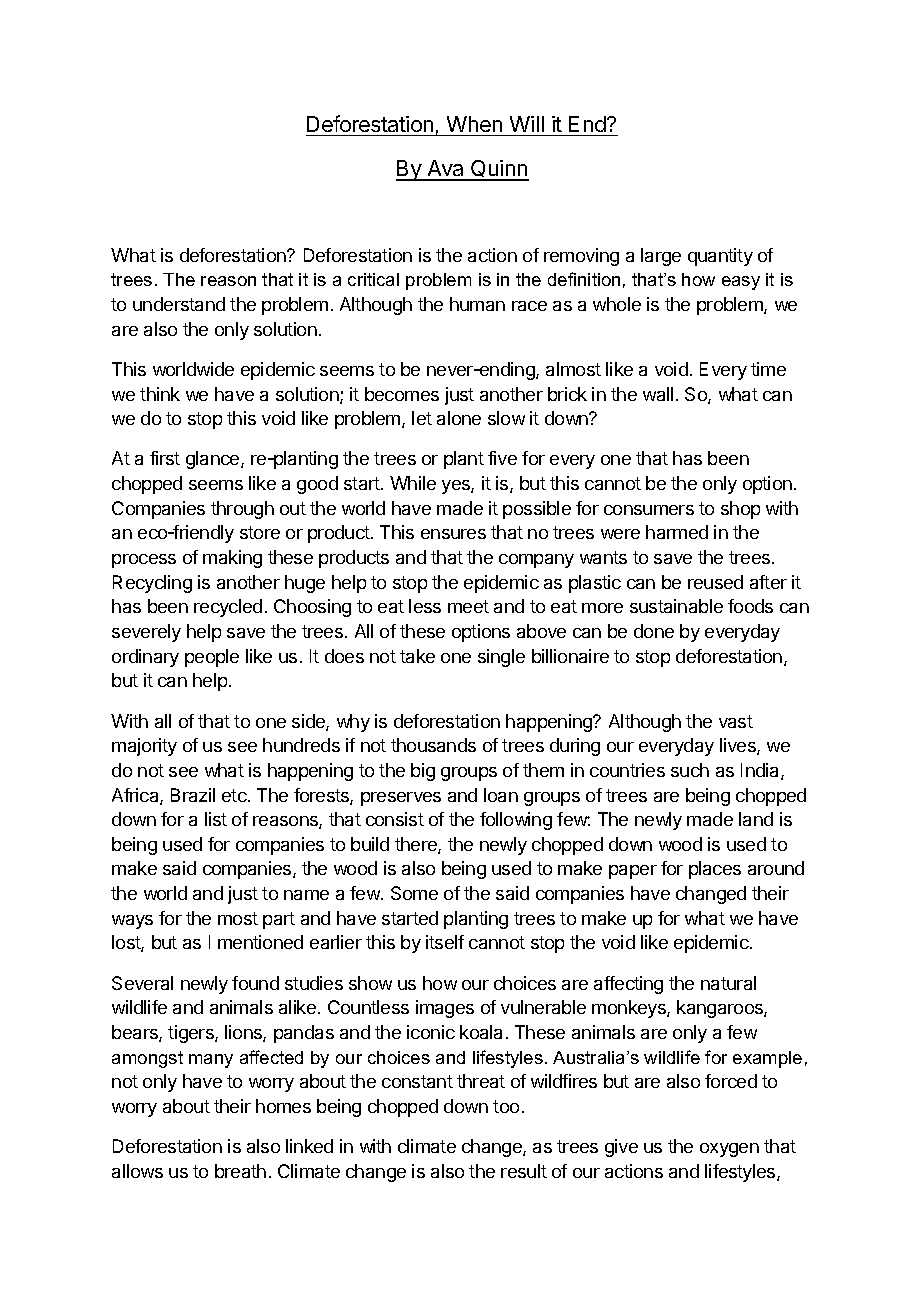 The image size is (924, 1308). I want to click on loan, so click(501, 795).
